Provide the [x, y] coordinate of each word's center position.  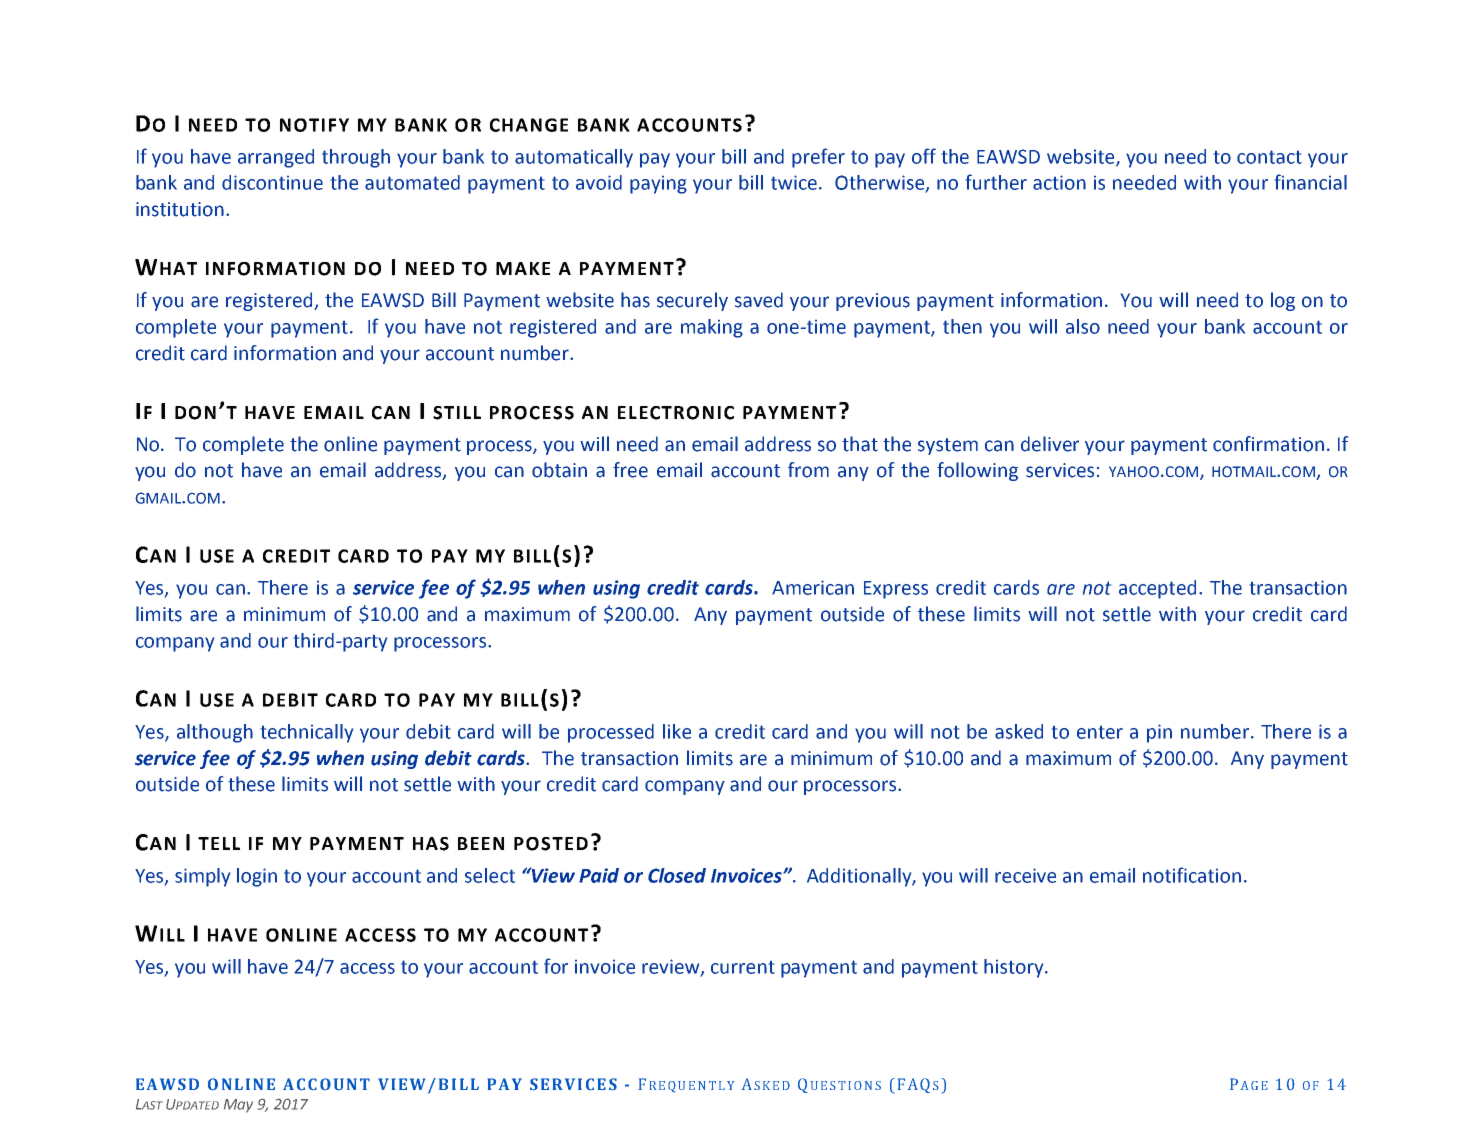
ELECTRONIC [676, 413]
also [1083, 326]
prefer [818, 158]
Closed [677, 875]
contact [1269, 157]
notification [1192, 875]
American [813, 587]
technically [307, 733]
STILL [457, 413]
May [238, 1106]
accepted [1157, 589]
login [257, 877]
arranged [276, 158]
